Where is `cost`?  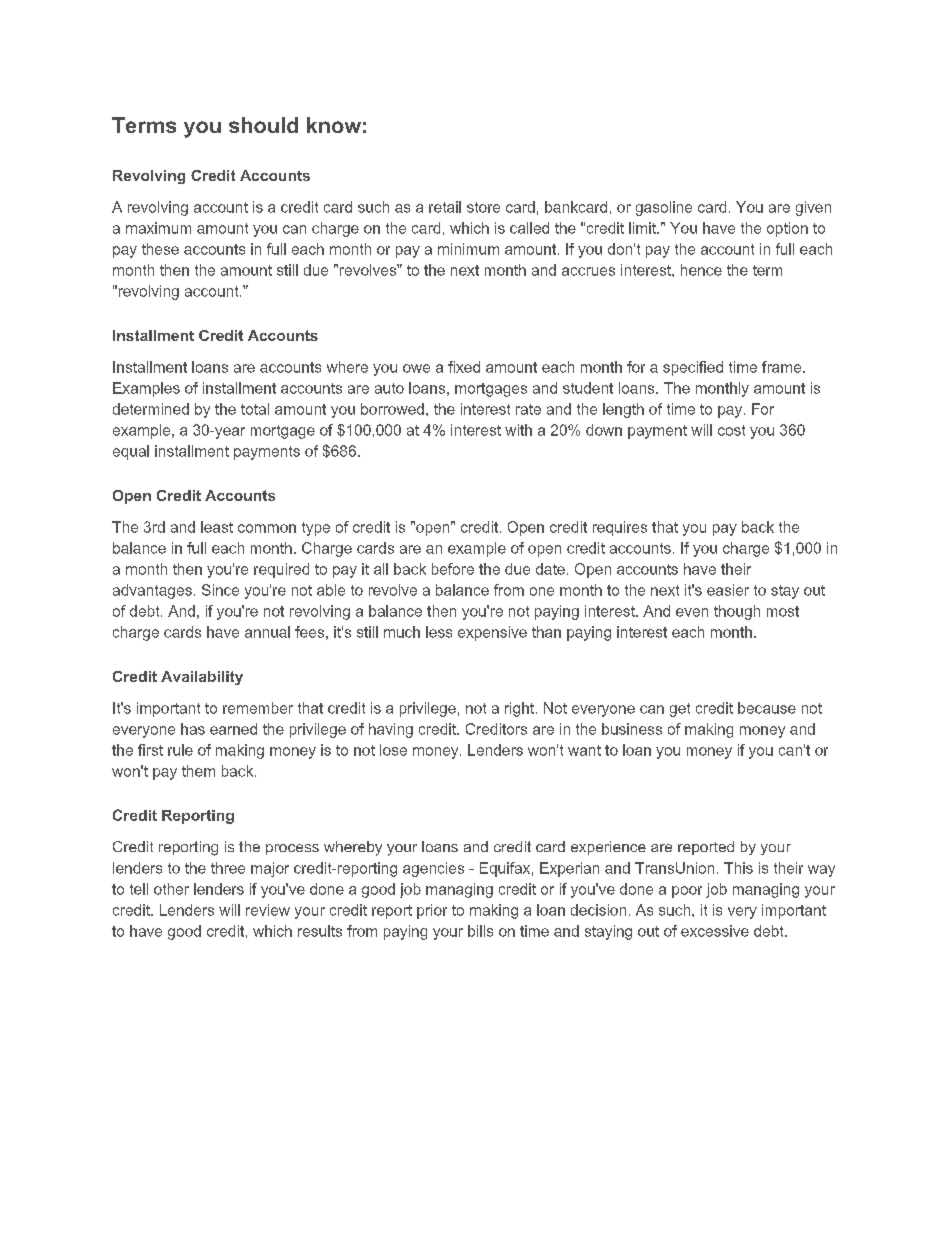 cost is located at coordinates (731, 430).
